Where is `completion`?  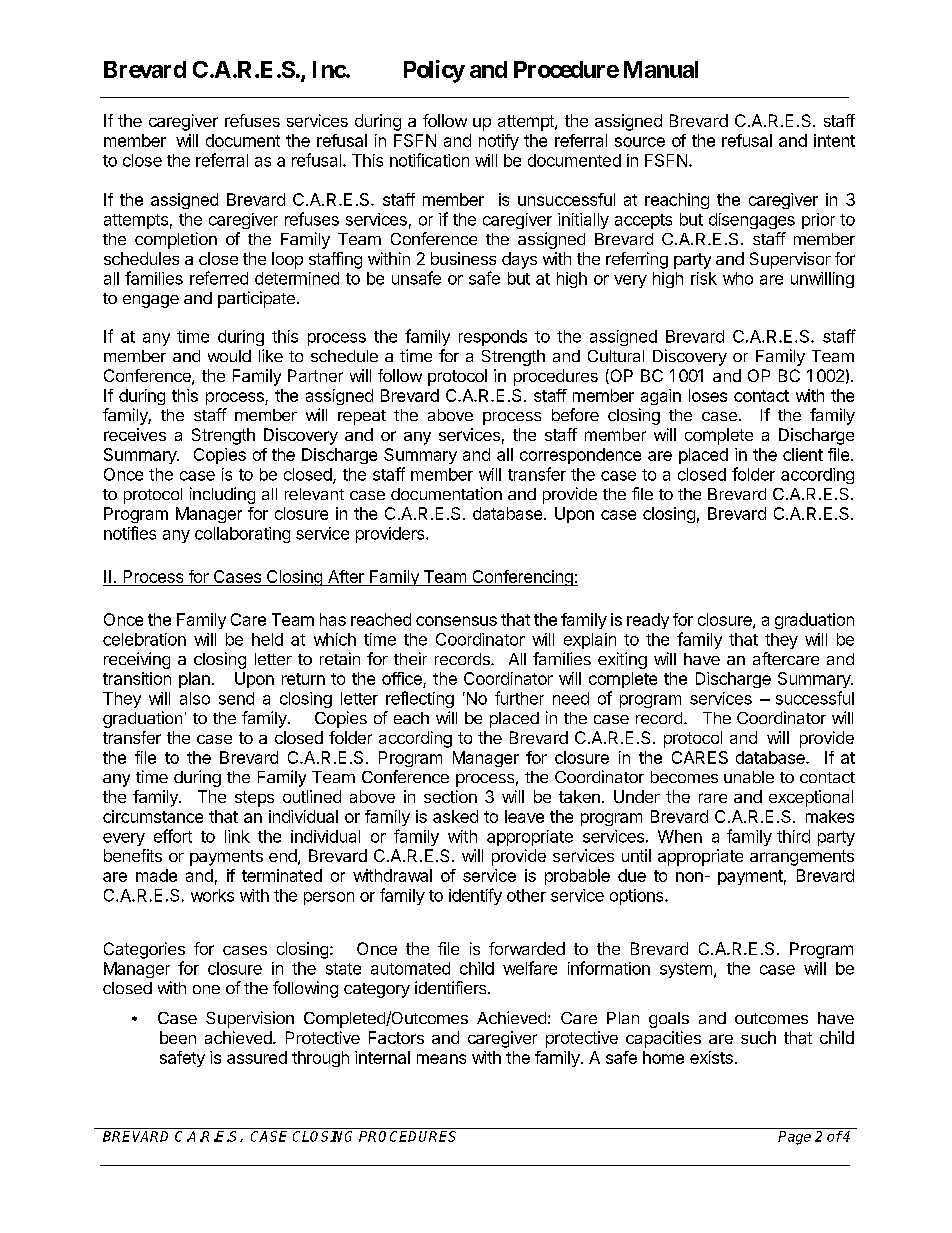
completion is located at coordinates (176, 240).
